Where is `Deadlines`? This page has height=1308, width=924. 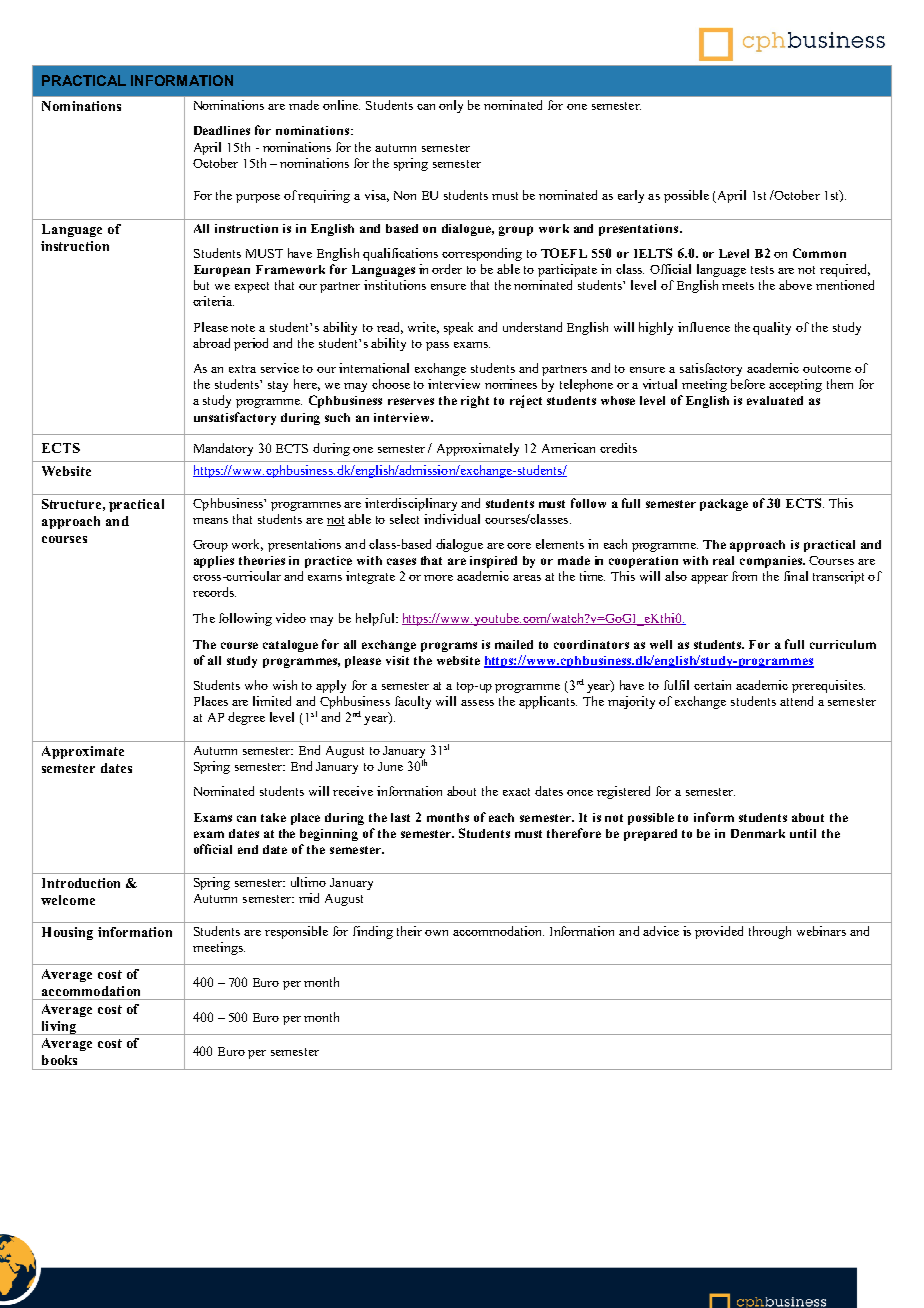 Deadlines is located at coordinates (222, 130).
